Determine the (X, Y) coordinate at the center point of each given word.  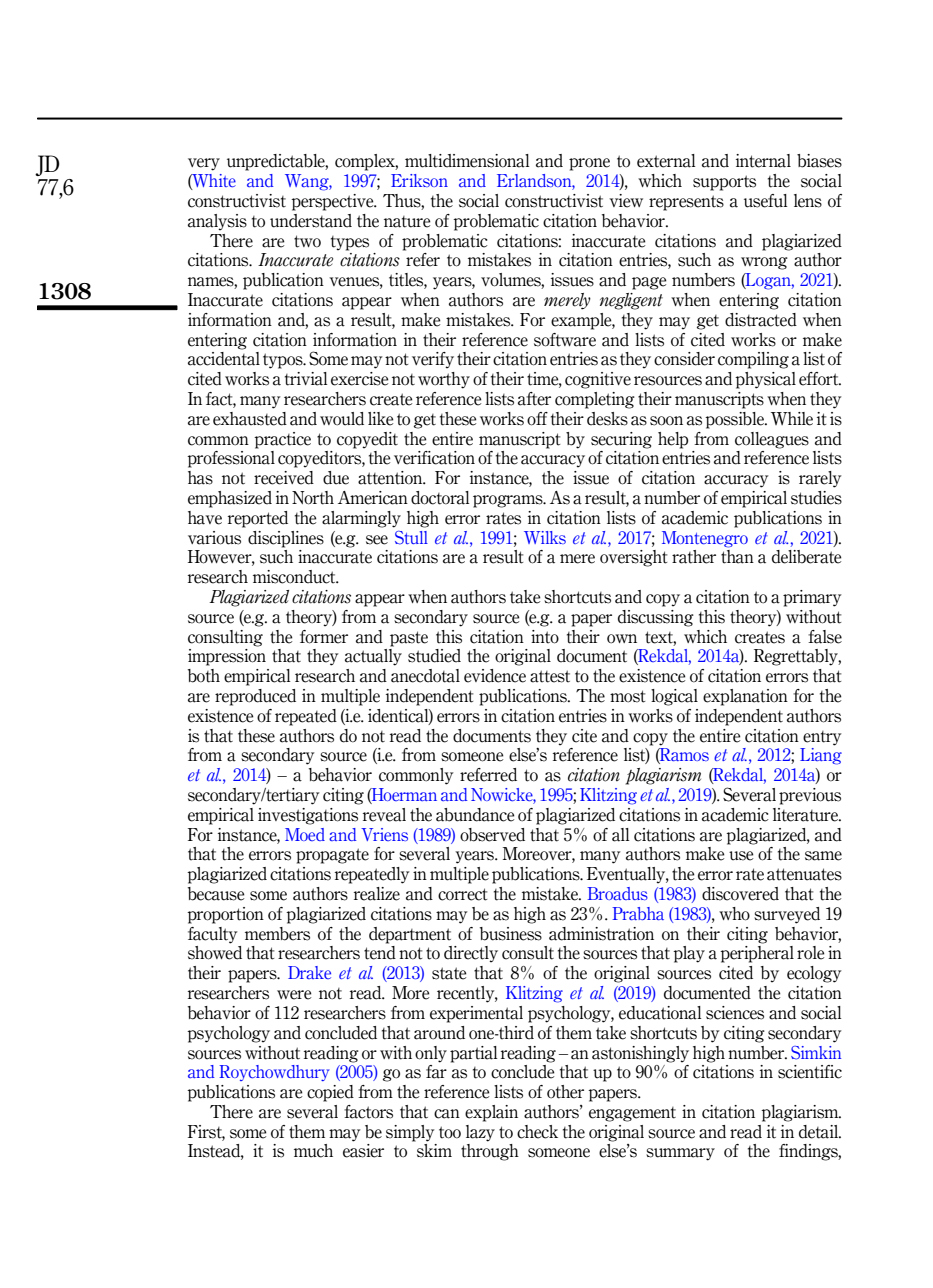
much (313, 1151)
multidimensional (467, 161)
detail (820, 1132)
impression (227, 657)
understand (311, 221)
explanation (745, 697)
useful (765, 201)
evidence (495, 676)
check (537, 1132)
